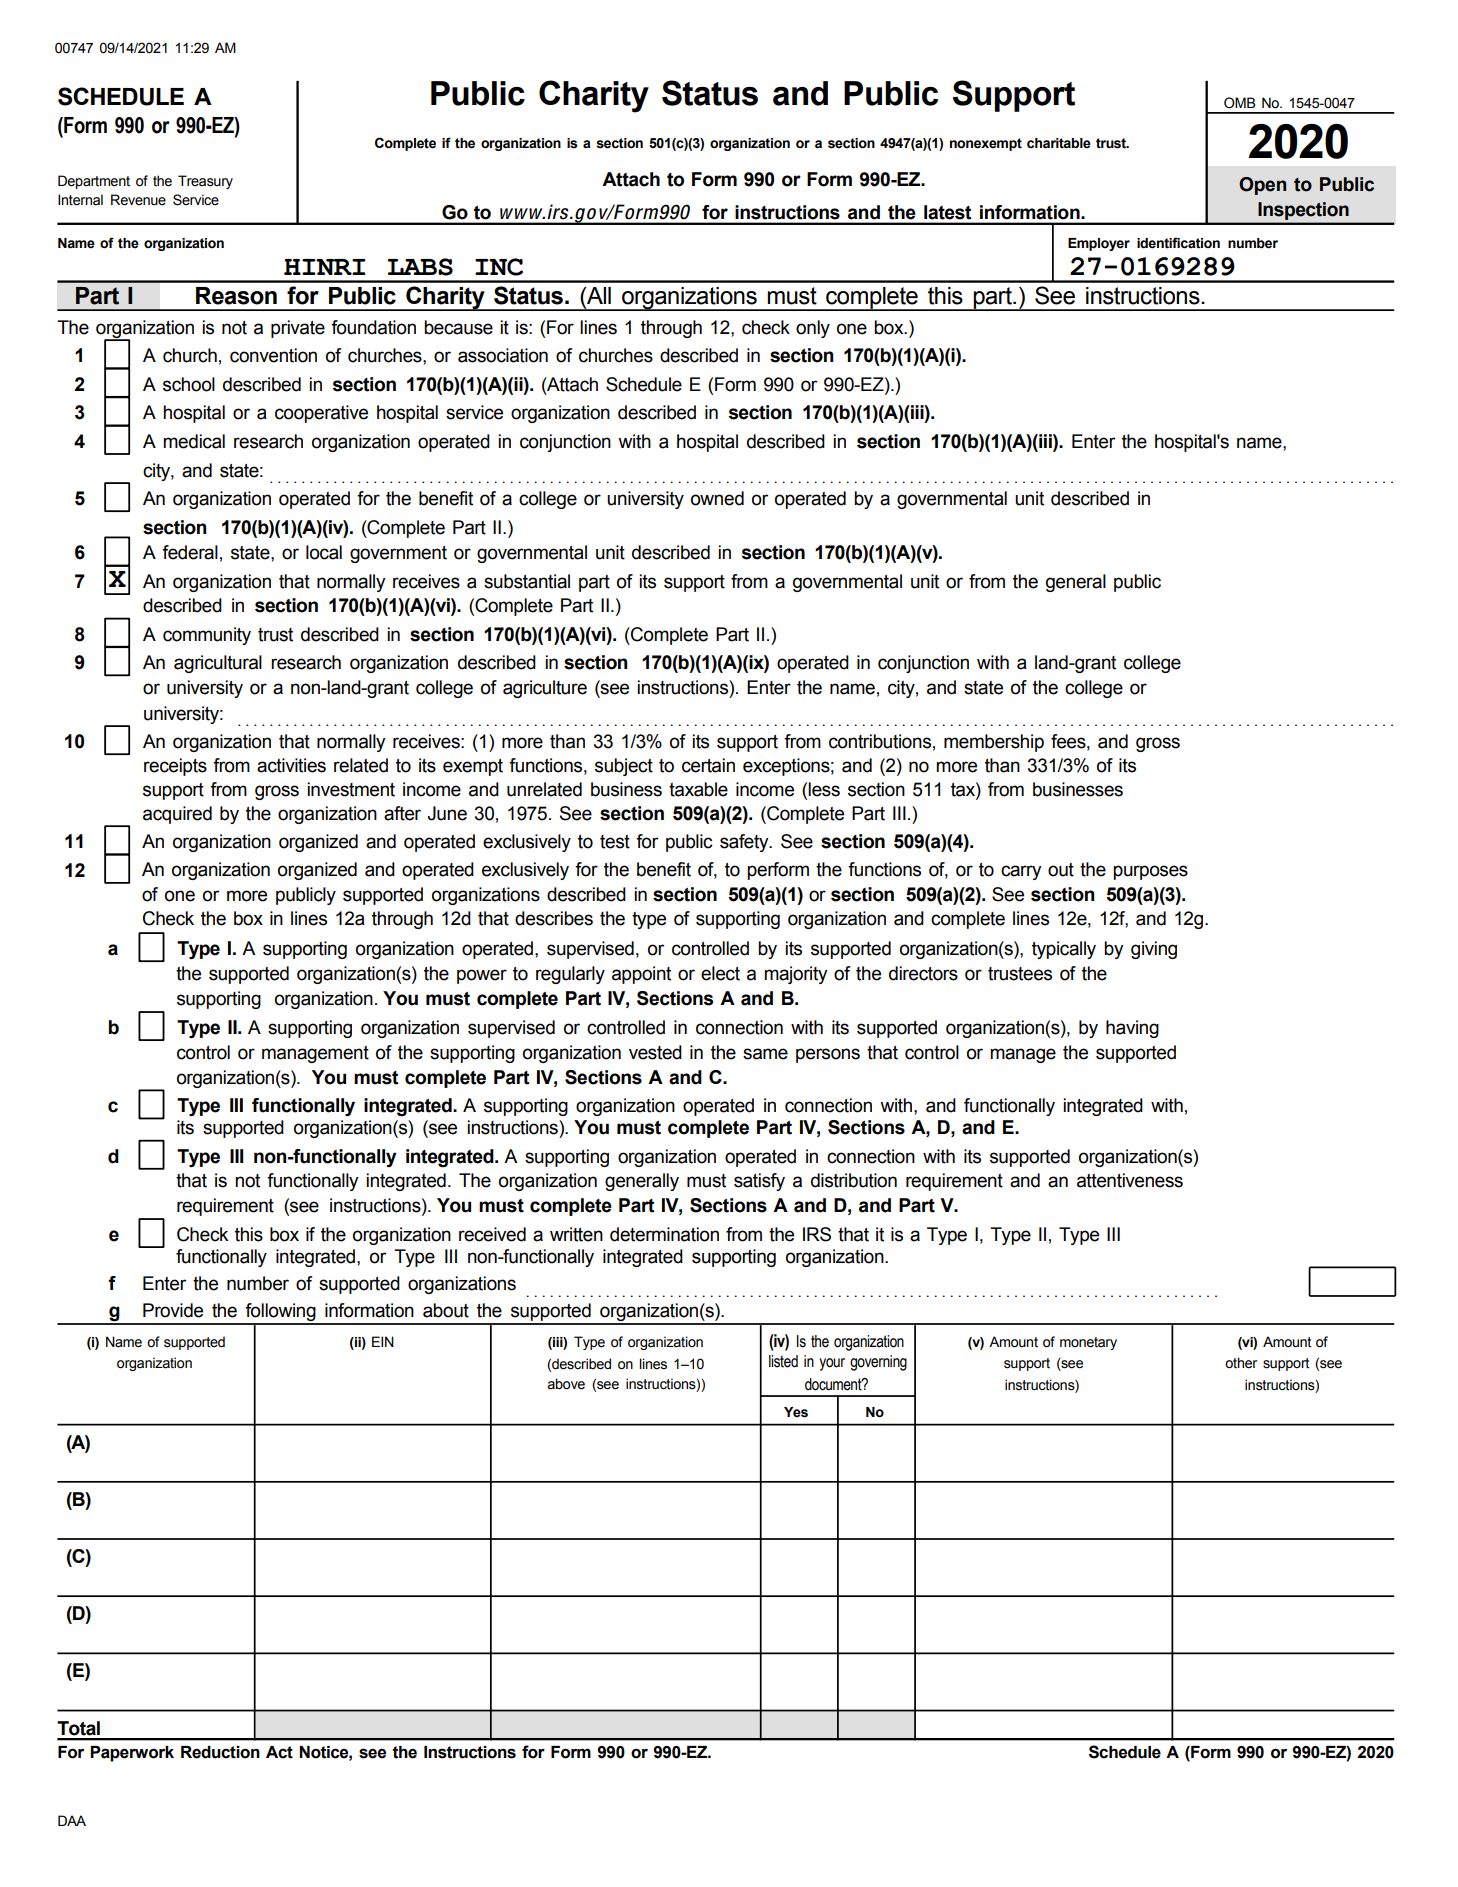 This image has width=1458, height=1887. What do you see at coordinates (664, 1234) in the image?
I see `determination` at bounding box center [664, 1234].
